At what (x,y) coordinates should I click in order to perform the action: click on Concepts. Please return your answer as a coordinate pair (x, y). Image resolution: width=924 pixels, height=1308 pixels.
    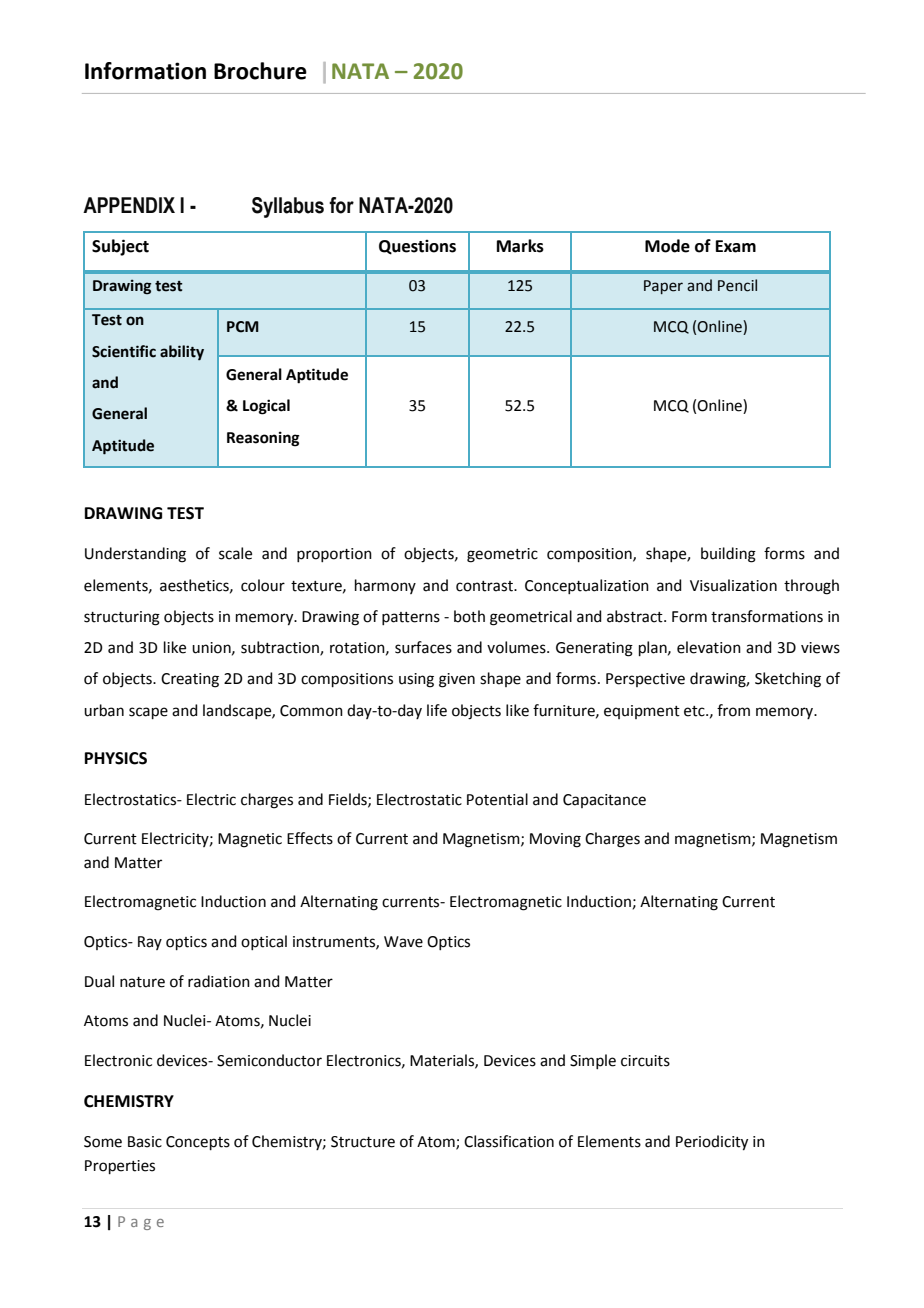
    Looking at the image, I should click on (198, 1143).
